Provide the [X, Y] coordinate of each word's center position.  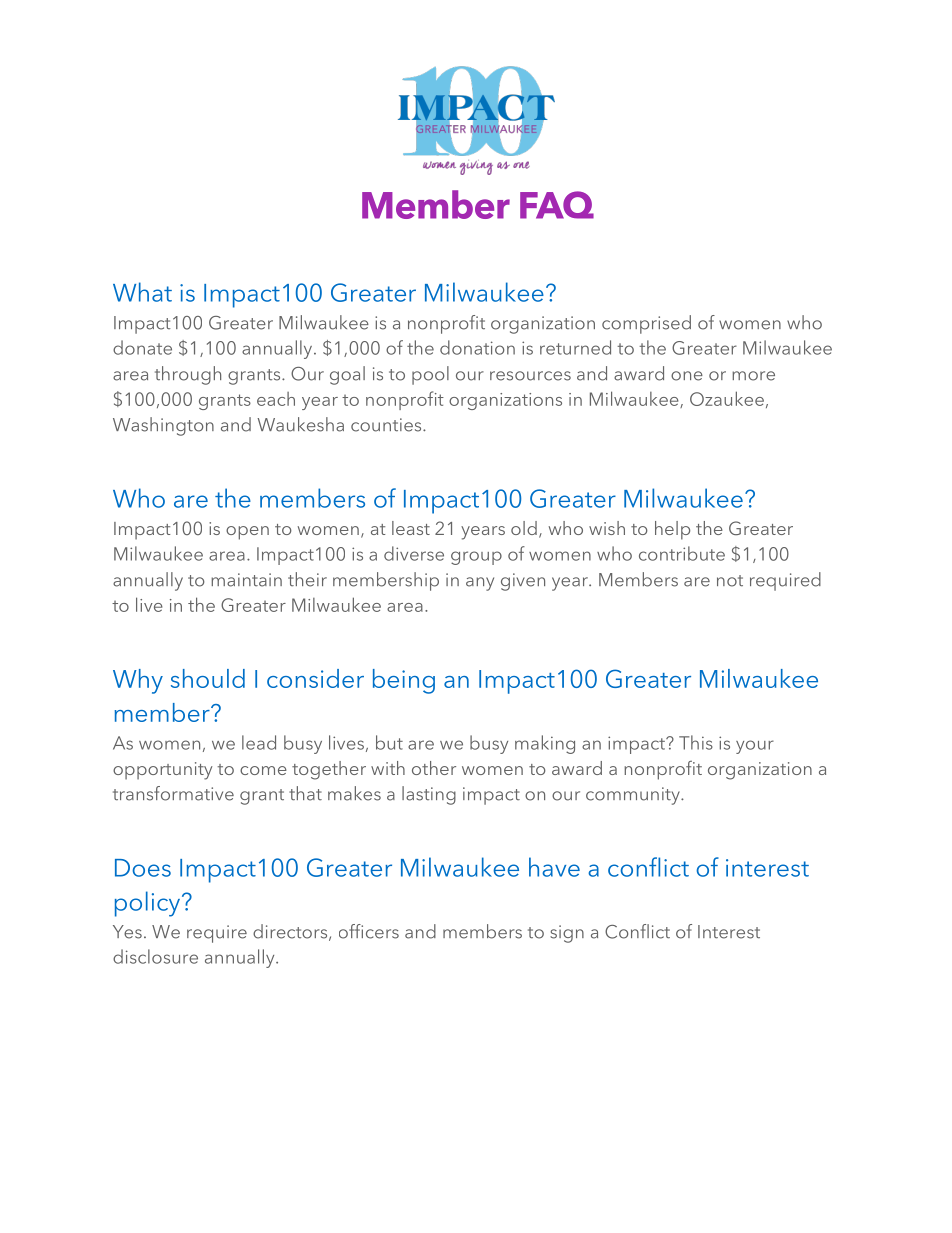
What [142, 292]
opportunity [162, 771]
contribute [682, 553]
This [696, 742]
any [480, 584]
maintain [246, 580]
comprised [646, 324]
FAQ [557, 205]
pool [430, 375]
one [687, 376]
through [188, 375]
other [434, 768]
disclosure [155, 956]
